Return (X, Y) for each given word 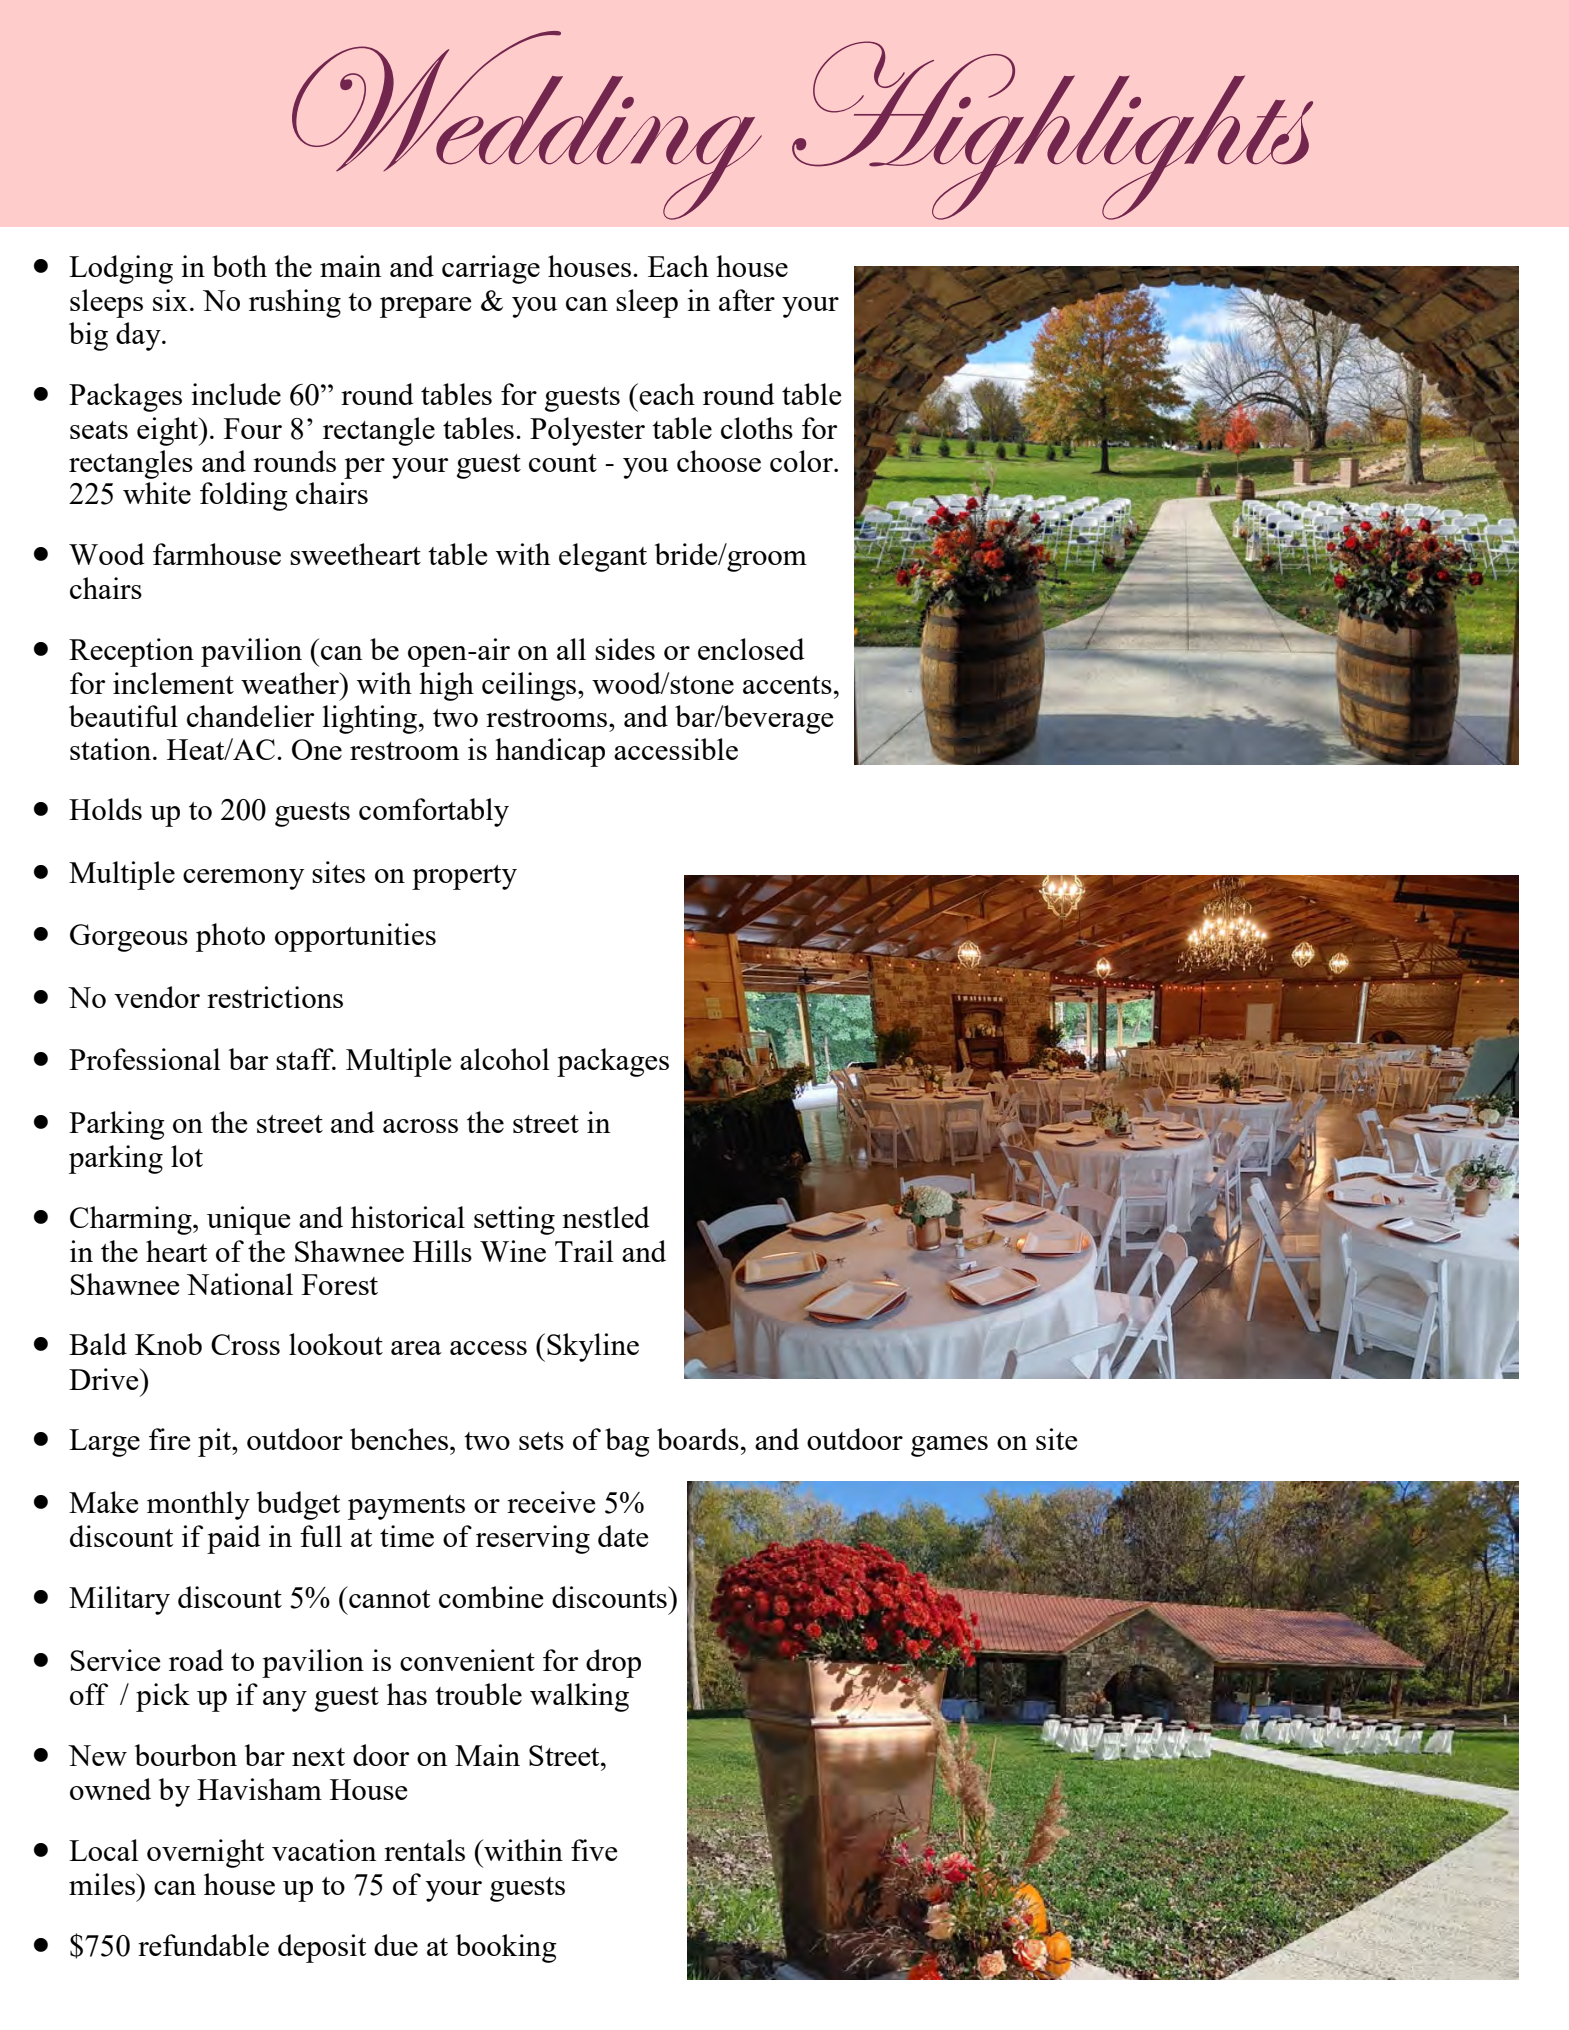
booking (506, 1948)
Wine (513, 1251)
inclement (173, 683)
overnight (205, 1853)
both (239, 266)
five (594, 1850)
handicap (550, 752)
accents (787, 685)
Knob (168, 1344)
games (949, 1446)
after (747, 300)
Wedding (527, 125)
